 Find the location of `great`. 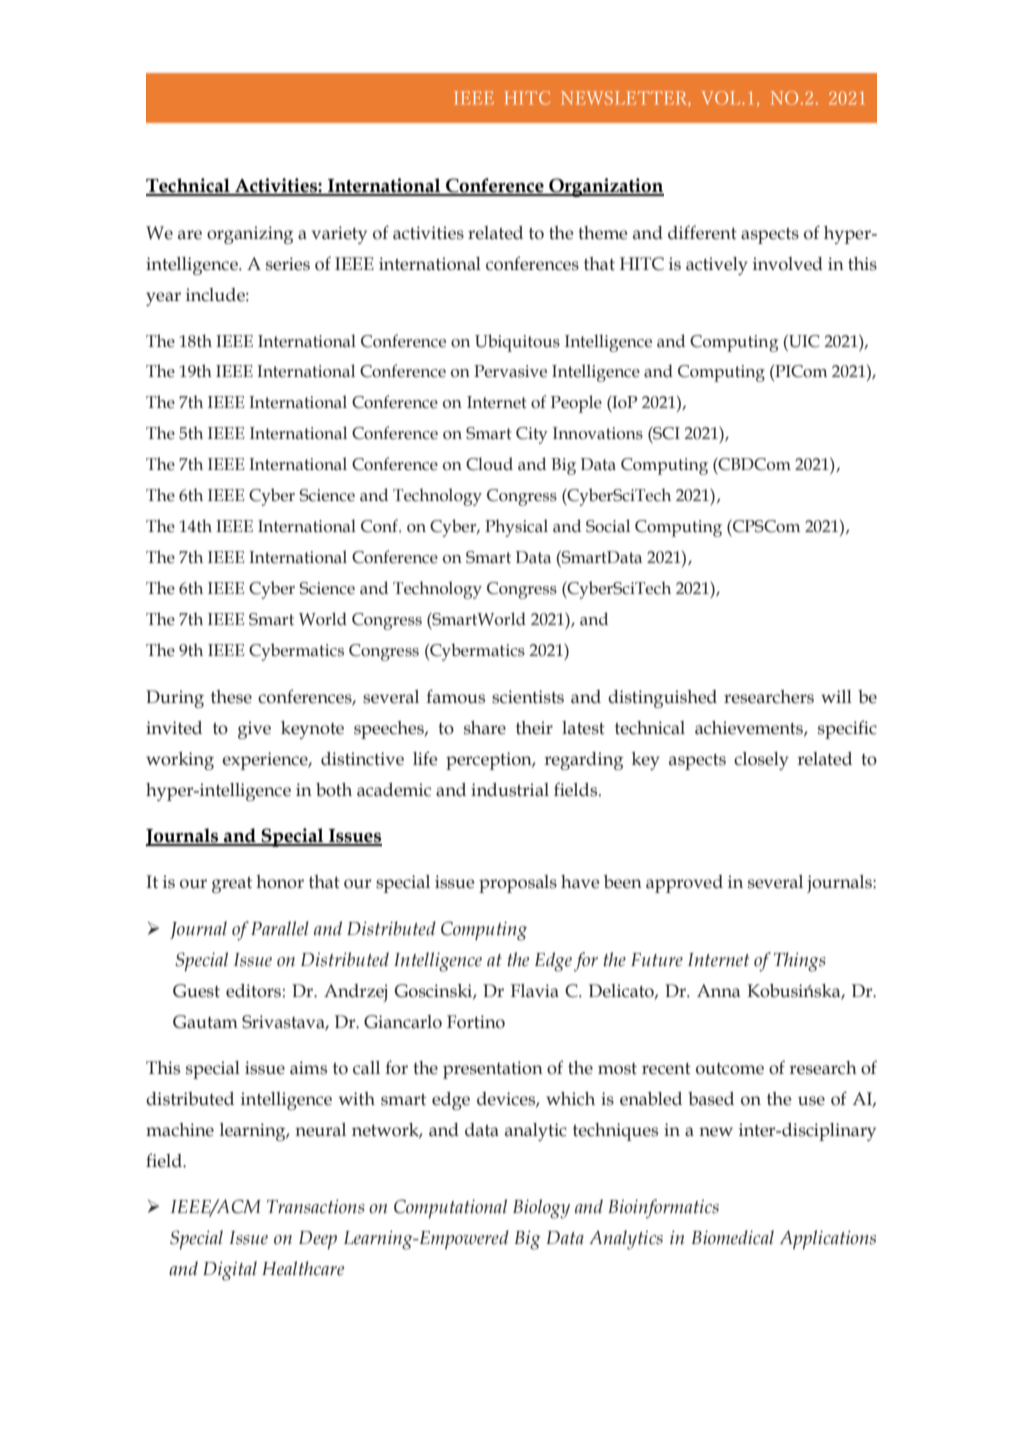

great is located at coordinates (232, 885).
